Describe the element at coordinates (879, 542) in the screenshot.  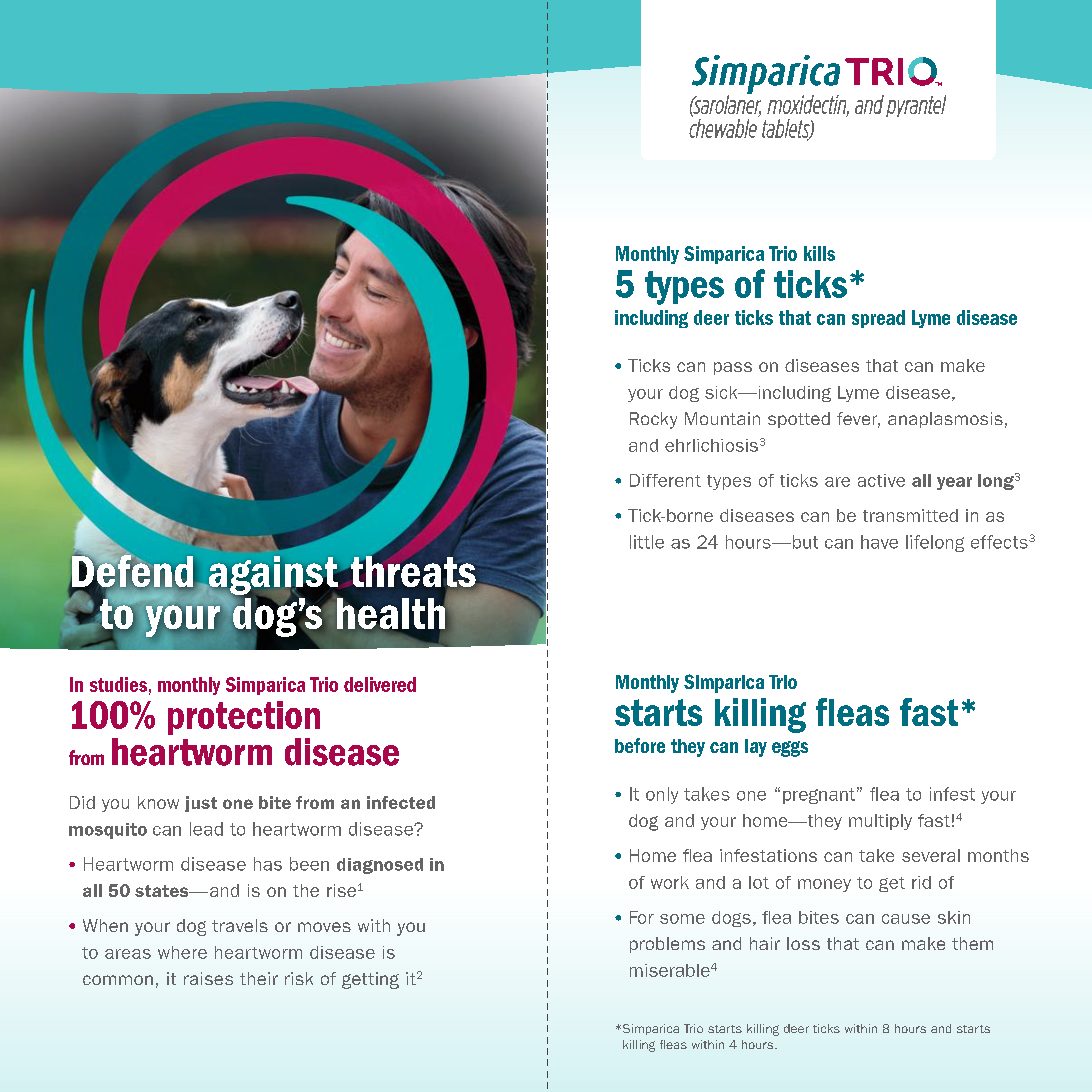
I see `have` at that location.
